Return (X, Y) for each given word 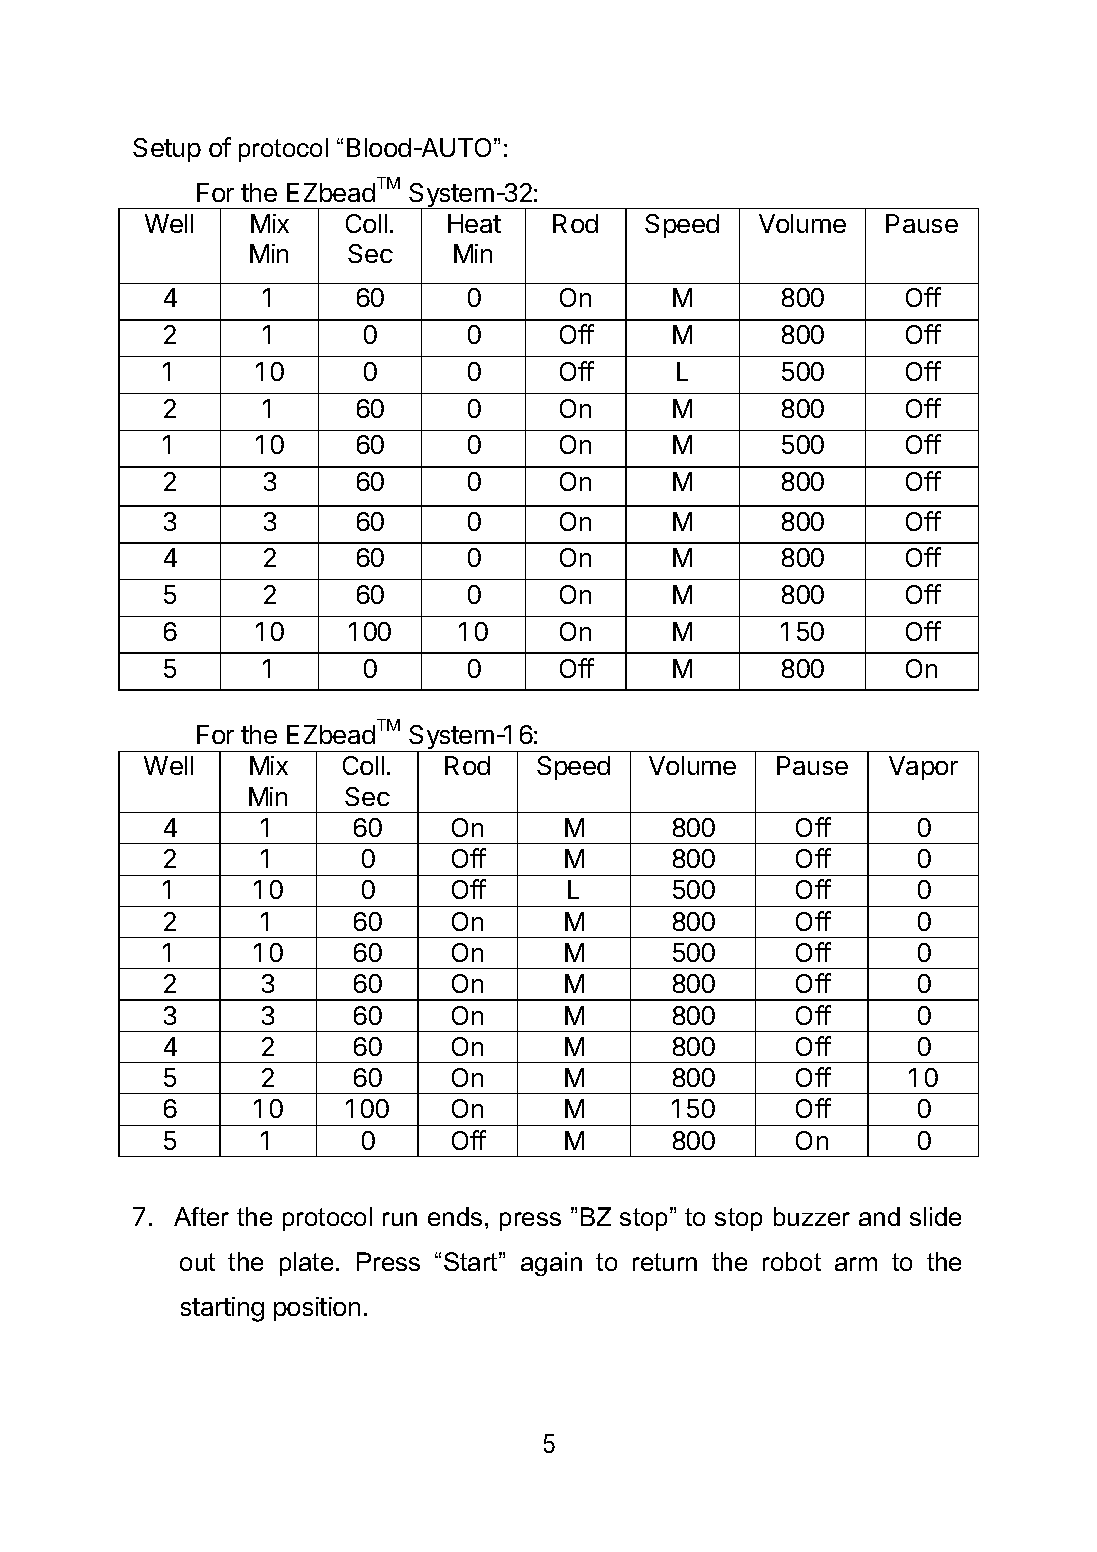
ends (455, 1216)
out (197, 1262)
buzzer (812, 1216)
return (665, 1262)
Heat (474, 223)
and (879, 1216)
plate (306, 1264)
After (201, 1216)
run (400, 1219)
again (551, 1264)
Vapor (923, 768)
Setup (167, 150)
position (317, 1309)
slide (935, 1216)
